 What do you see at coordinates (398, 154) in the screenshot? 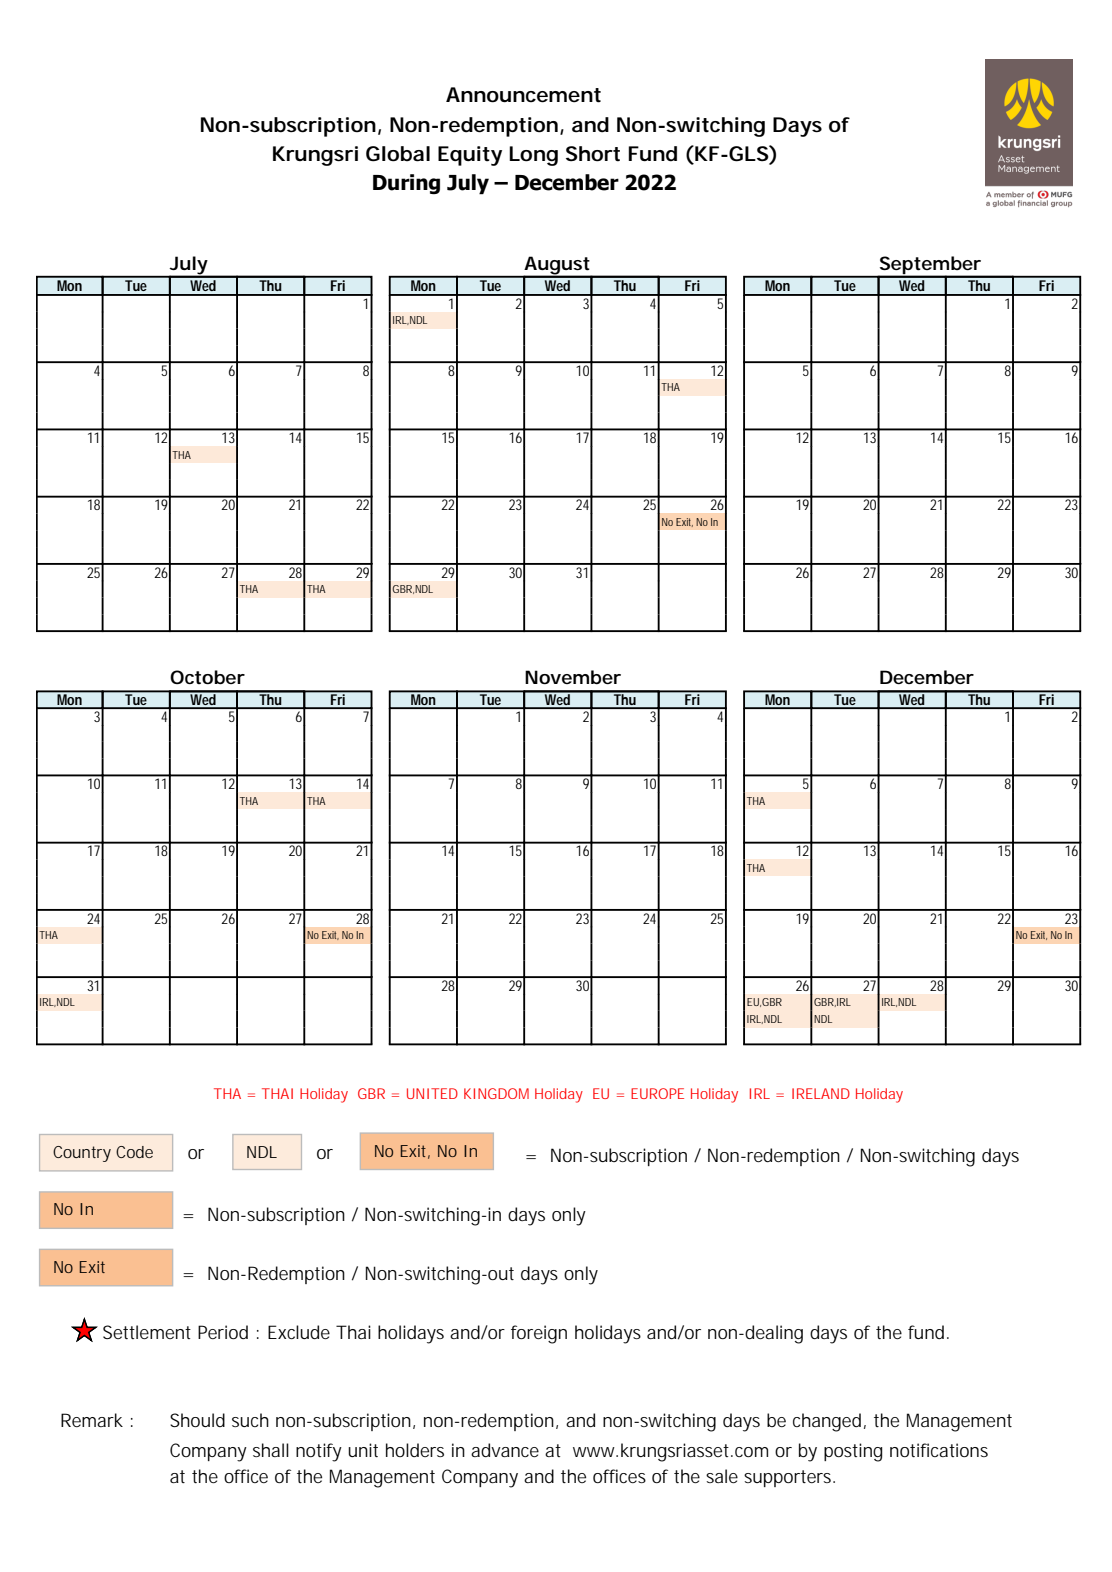
I see `Global` at bounding box center [398, 154].
